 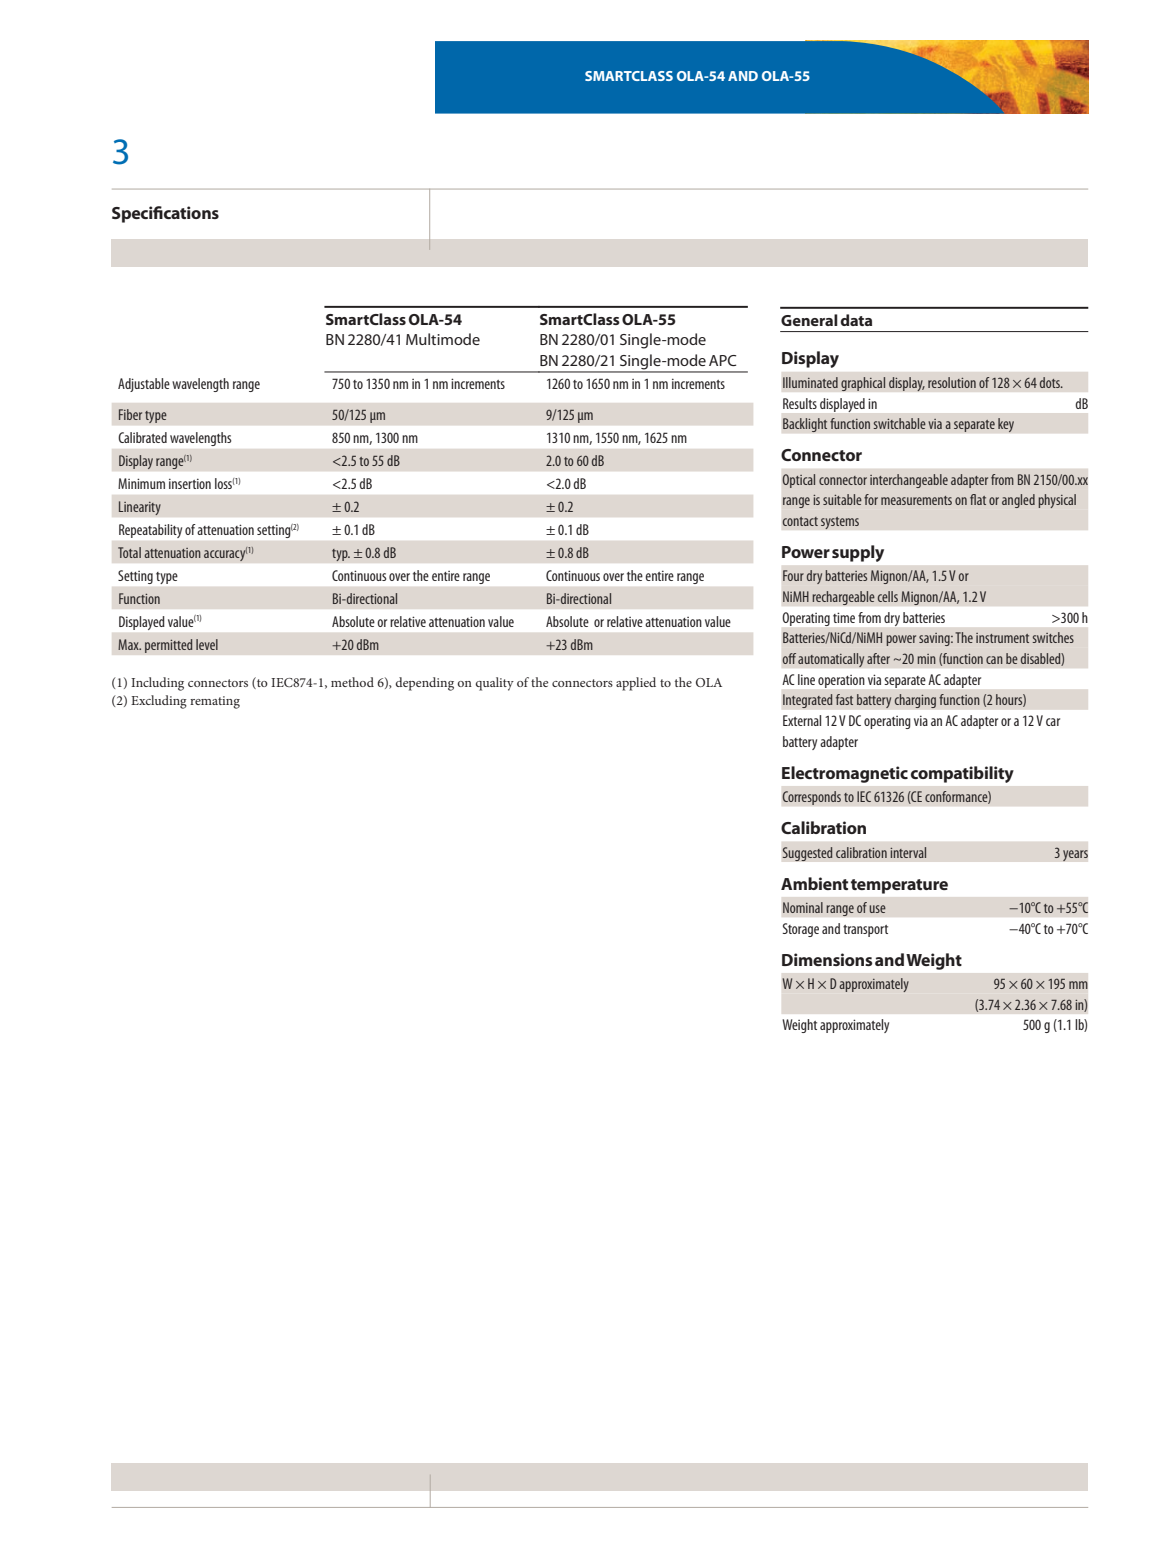 What do you see at coordinates (165, 214) in the screenshot?
I see `Specifications` at bounding box center [165, 214].
